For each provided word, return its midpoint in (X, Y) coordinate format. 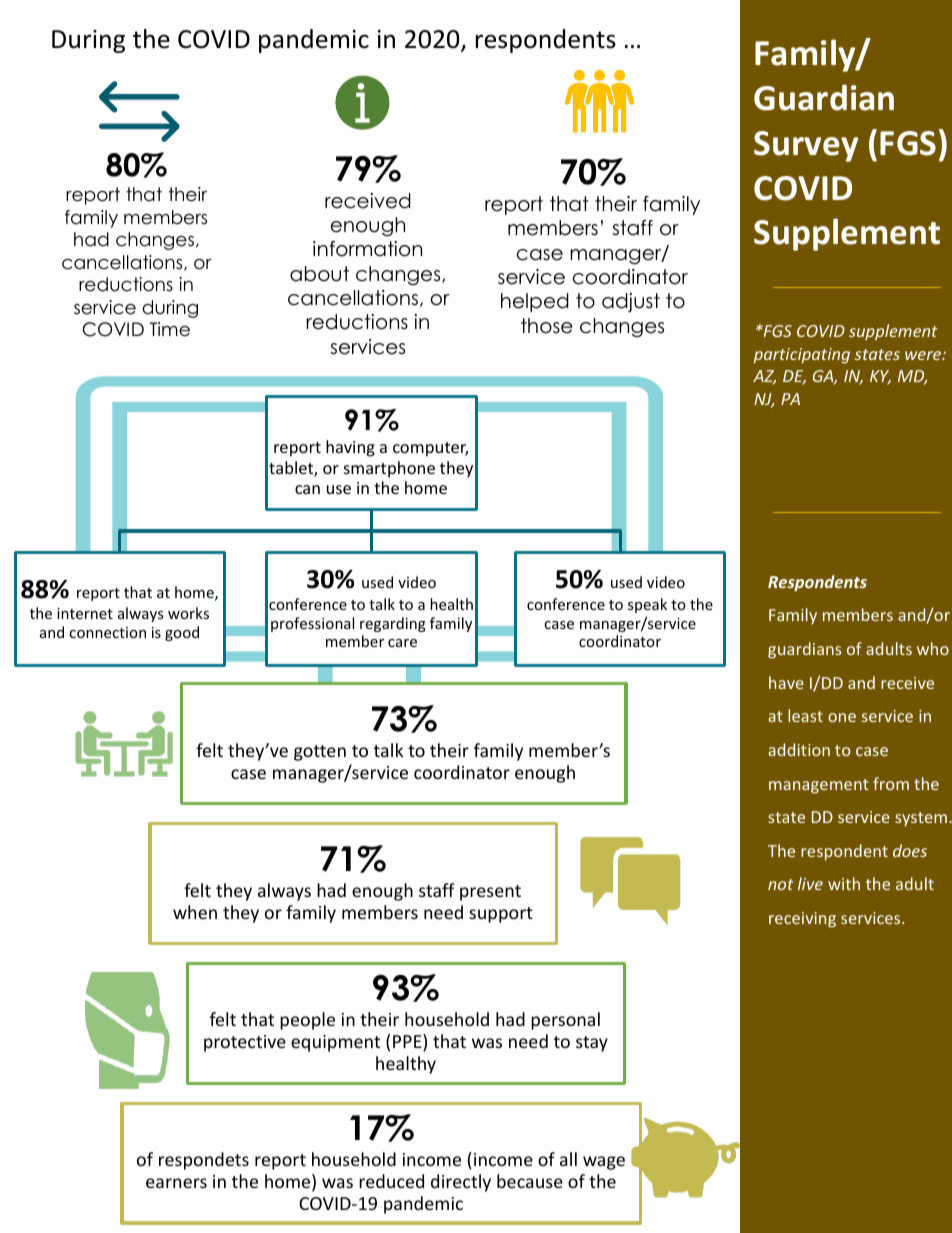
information (367, 249)
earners (176, 1183)
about (319, 274)
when (195, 912)
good (182, 633)
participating (802, 356)
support (501, 915)
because (530, 1181)
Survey (806, 146)
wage (604, 1163)
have (786, 682)
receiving (802, 920)
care (402, 643)
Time (170, 329)
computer (430, 449)
